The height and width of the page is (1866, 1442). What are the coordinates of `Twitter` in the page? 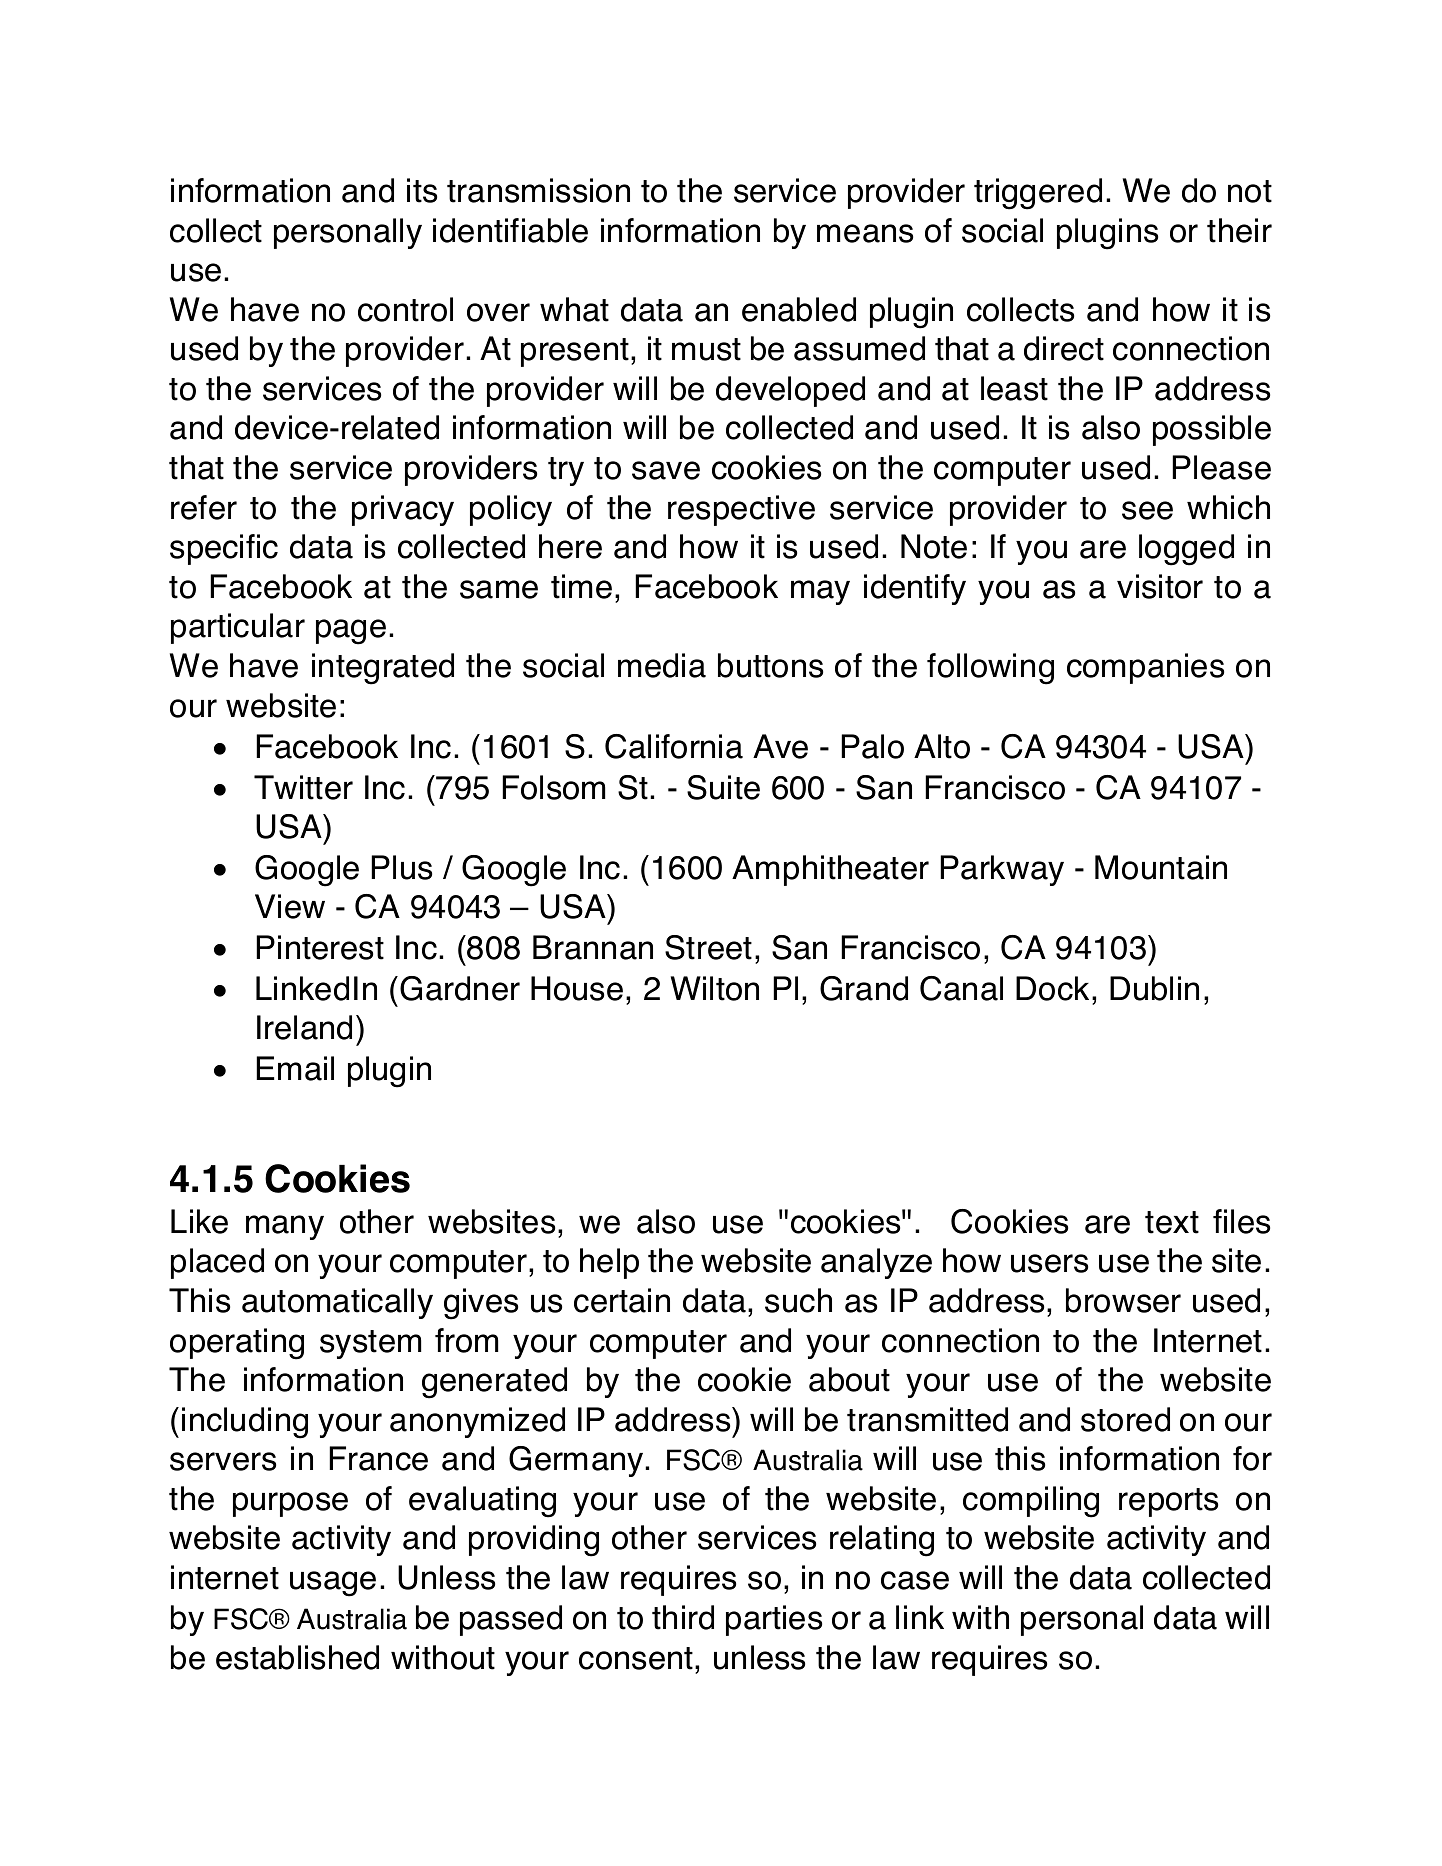 It's located at (303, 787).
